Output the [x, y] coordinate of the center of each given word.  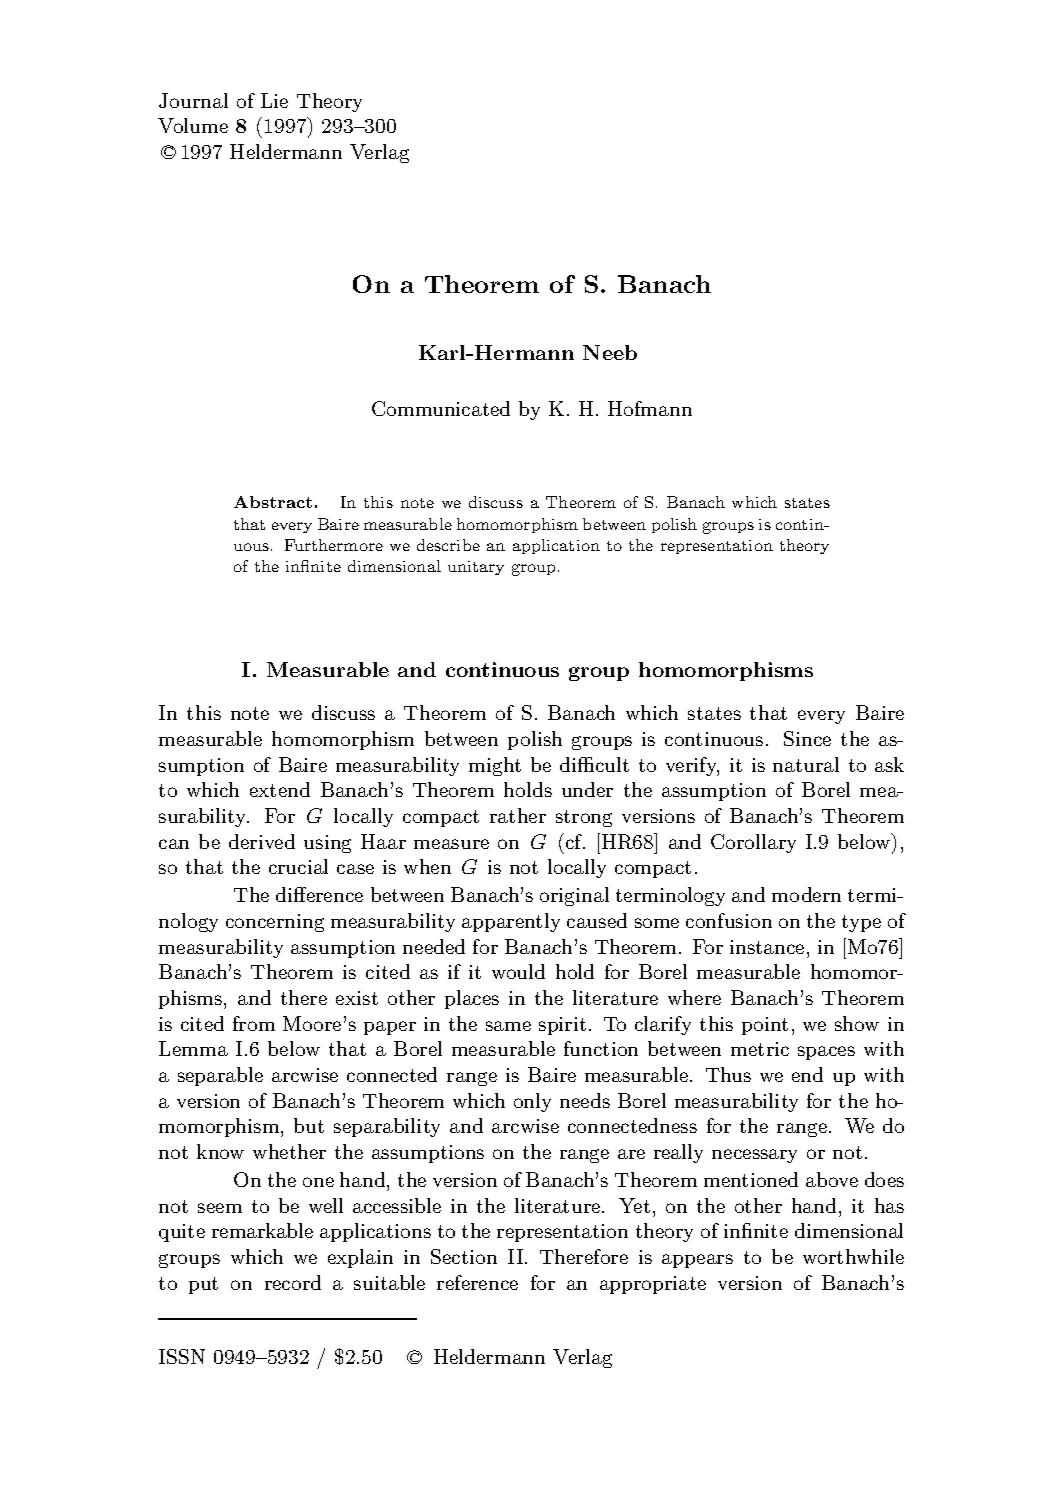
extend [280, 789]
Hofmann [650, 408]
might [495, 766]
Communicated [441, 408]
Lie [274, 100]
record [293, 1282]
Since [807, 738]
